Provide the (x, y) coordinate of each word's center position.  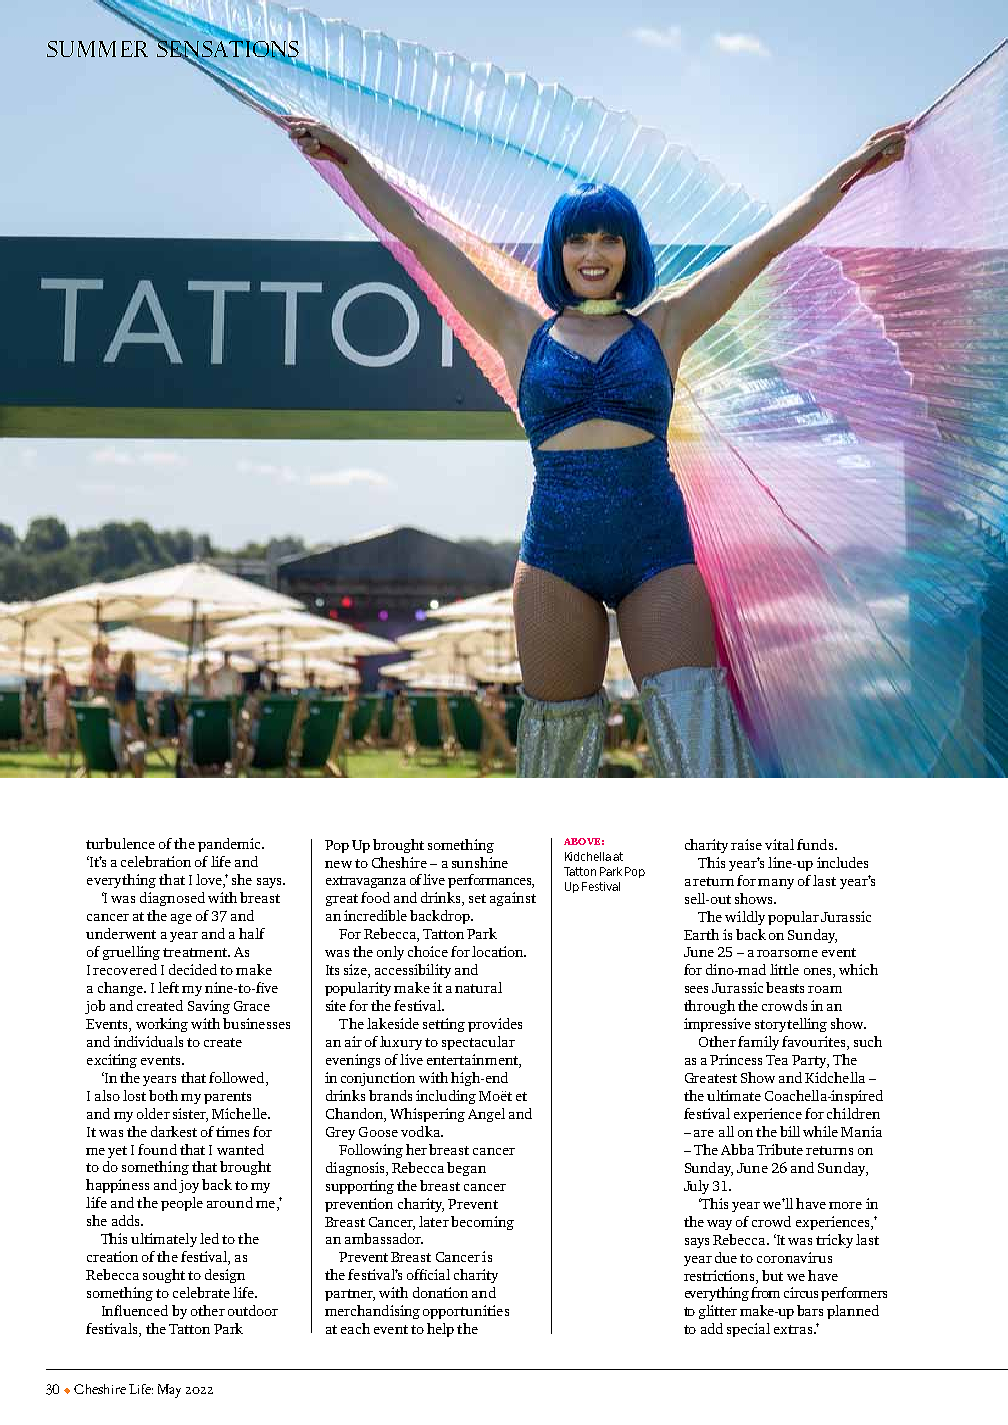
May (169, 1391)
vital (779, 844)
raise (746, 844)
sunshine (480, 862)
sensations (228, 49)
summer (97, 49)
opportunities (466, 1312)
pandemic (230, 845)
